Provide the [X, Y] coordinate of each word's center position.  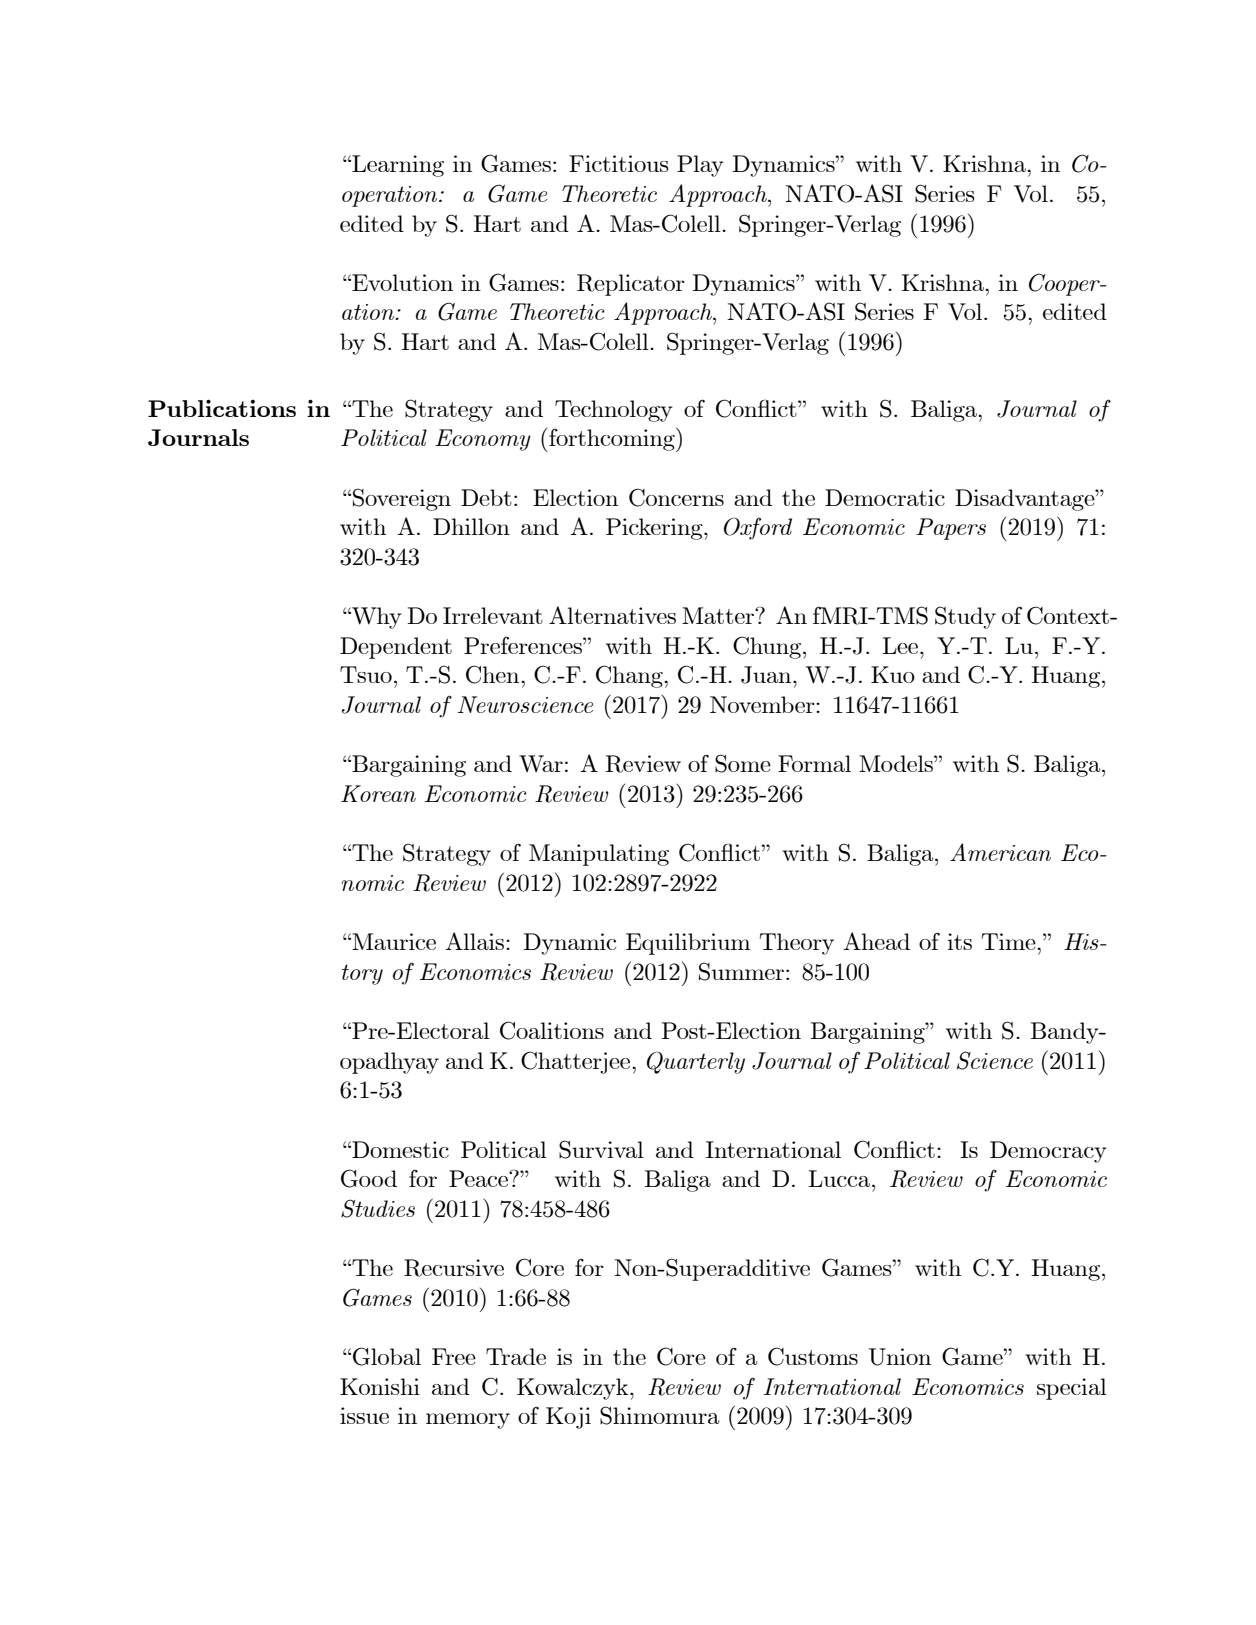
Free [454, 1356]
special [1072, 1389]
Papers [951, 529]
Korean [378, 793]
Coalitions [552, 1030]
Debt [486, 497]
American [1000, 852]
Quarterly [696, 1062]
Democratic [885, 497]
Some [743, 763]
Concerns [676, 497]
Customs [813, 1356]
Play [700, 166]
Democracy [1048, 1152]
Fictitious [619, 163]
